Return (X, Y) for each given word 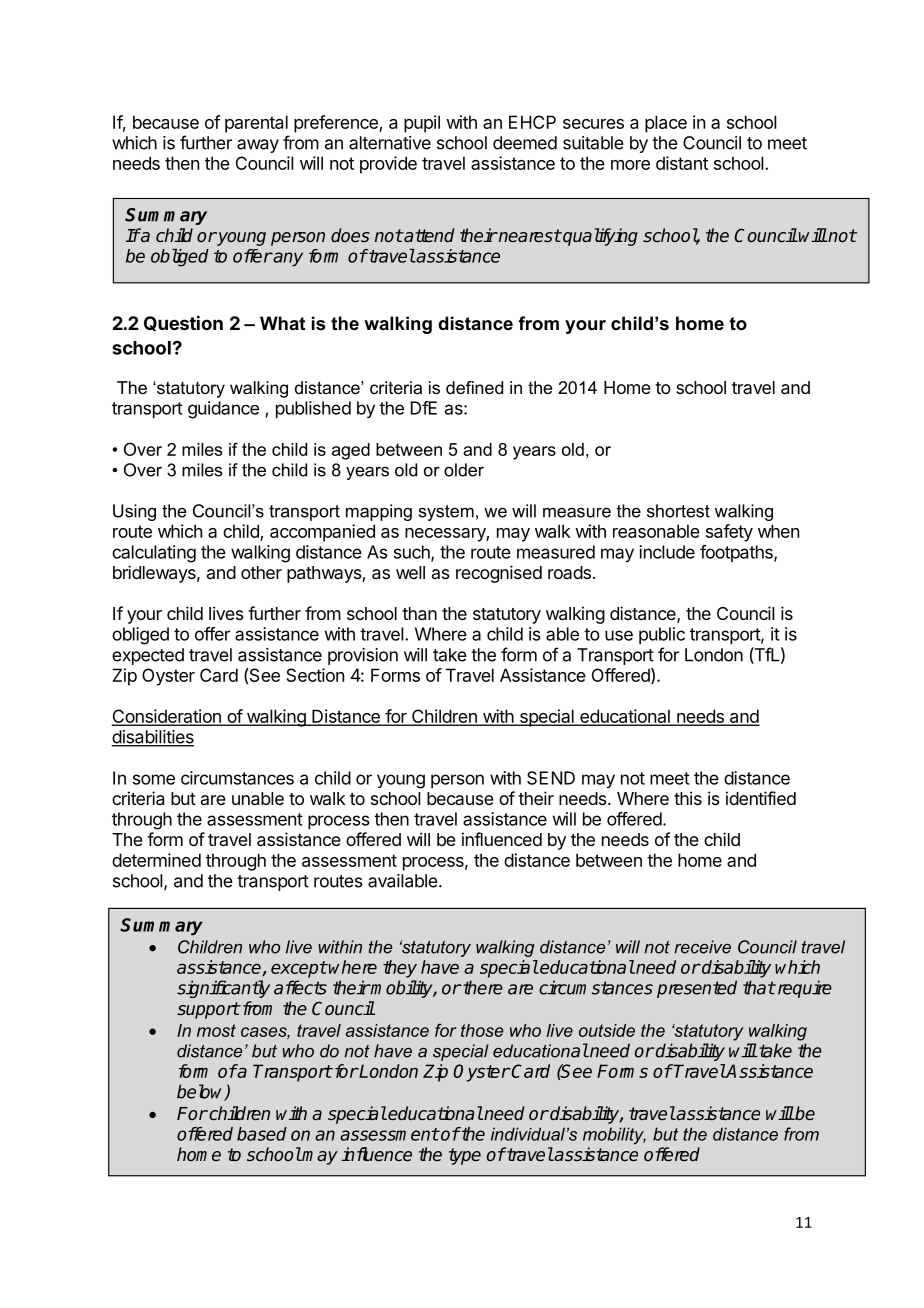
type (465, 1156)
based (262, 1134)
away (258, 146)
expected (148, 656)
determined (156, 860)
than (419, 614)
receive (702, 947)
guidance (223, 410)
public (662, 635)
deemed (525, 143)
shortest (678, 511)
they (400, 969)
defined (474, 387)
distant (682, 163)
